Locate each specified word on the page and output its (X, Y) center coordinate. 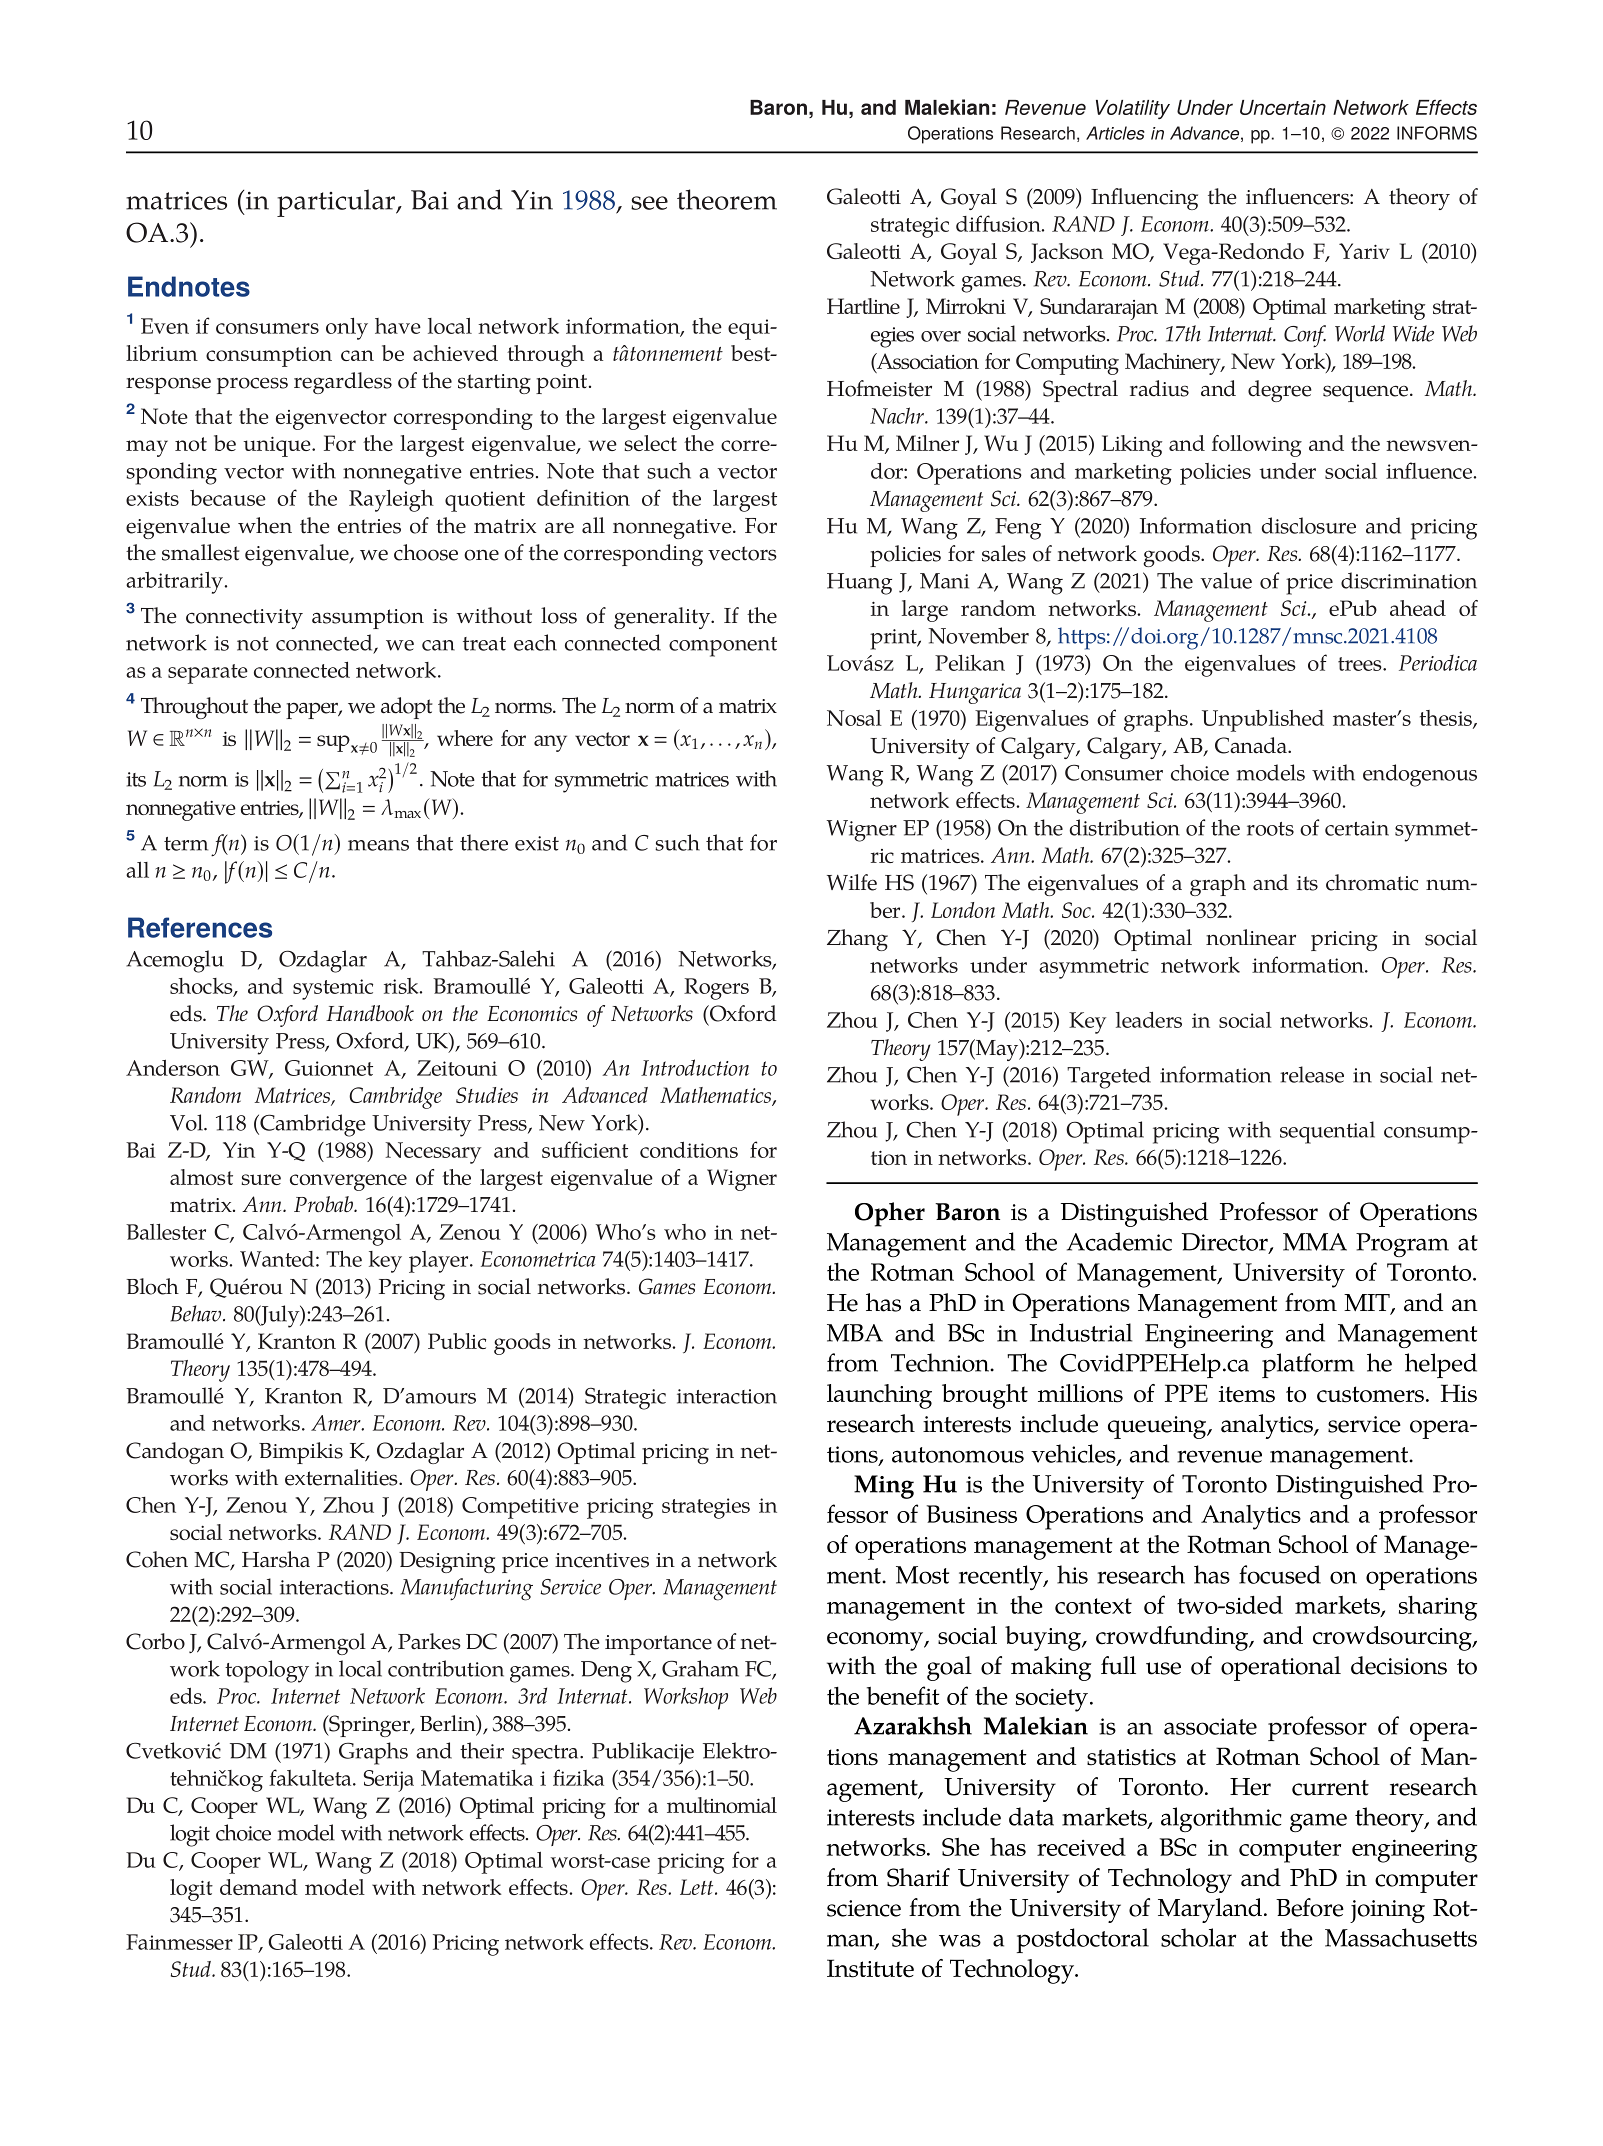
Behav (197, 1313)
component (723, 647)
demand (259, 1887)
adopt (407, 708)
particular (337, 203)
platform (1308, 1365)
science (864, 1908)
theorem (727, 199)
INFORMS (1437, 133)
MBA (855, 1333)
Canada (1252, 745)
